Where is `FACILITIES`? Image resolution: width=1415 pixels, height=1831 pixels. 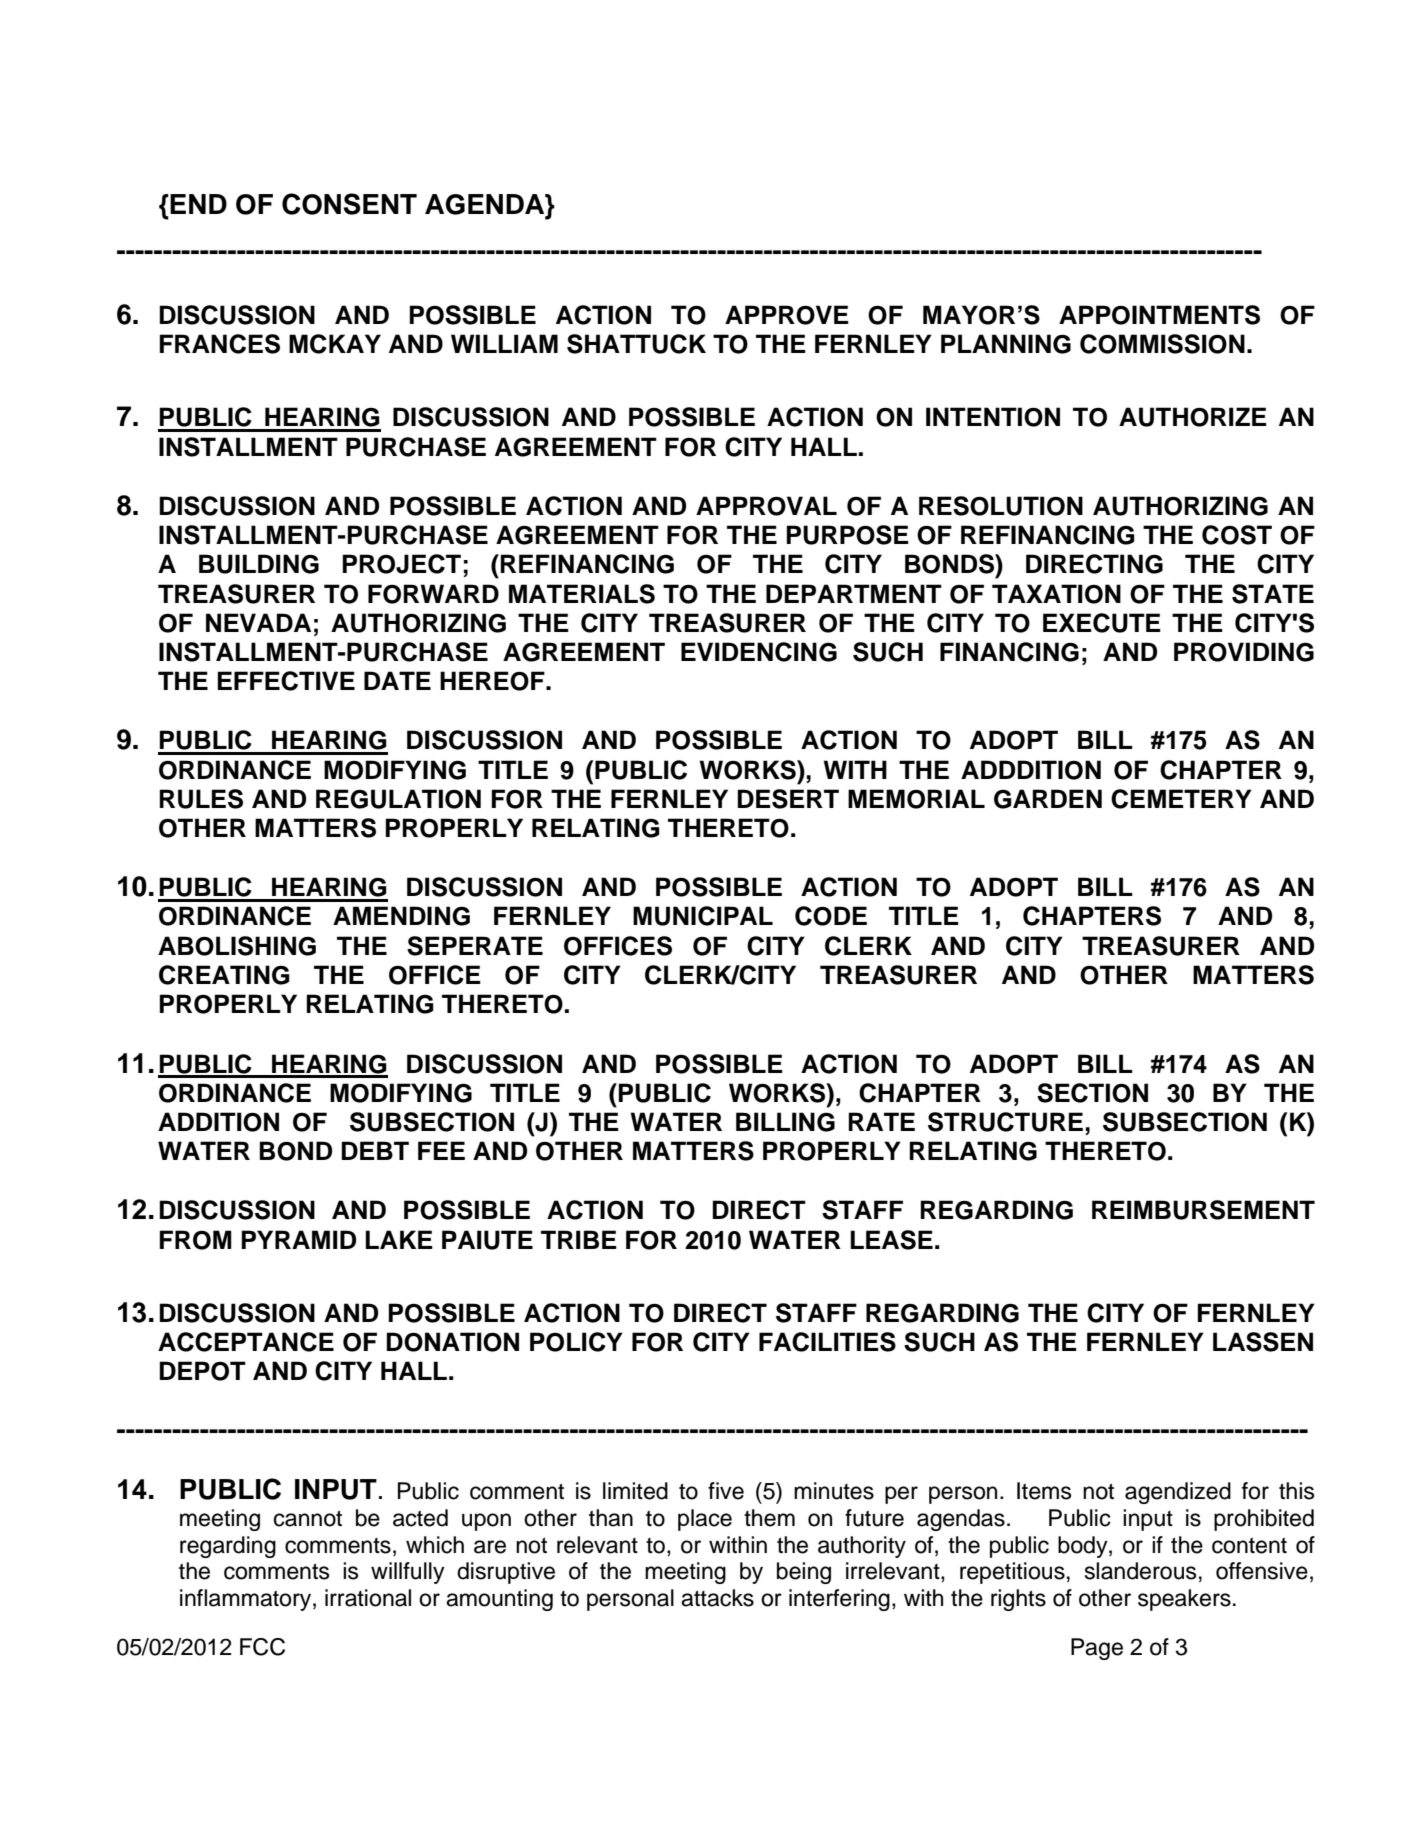
FACILITIES is located at coordinates (827, 1342).
